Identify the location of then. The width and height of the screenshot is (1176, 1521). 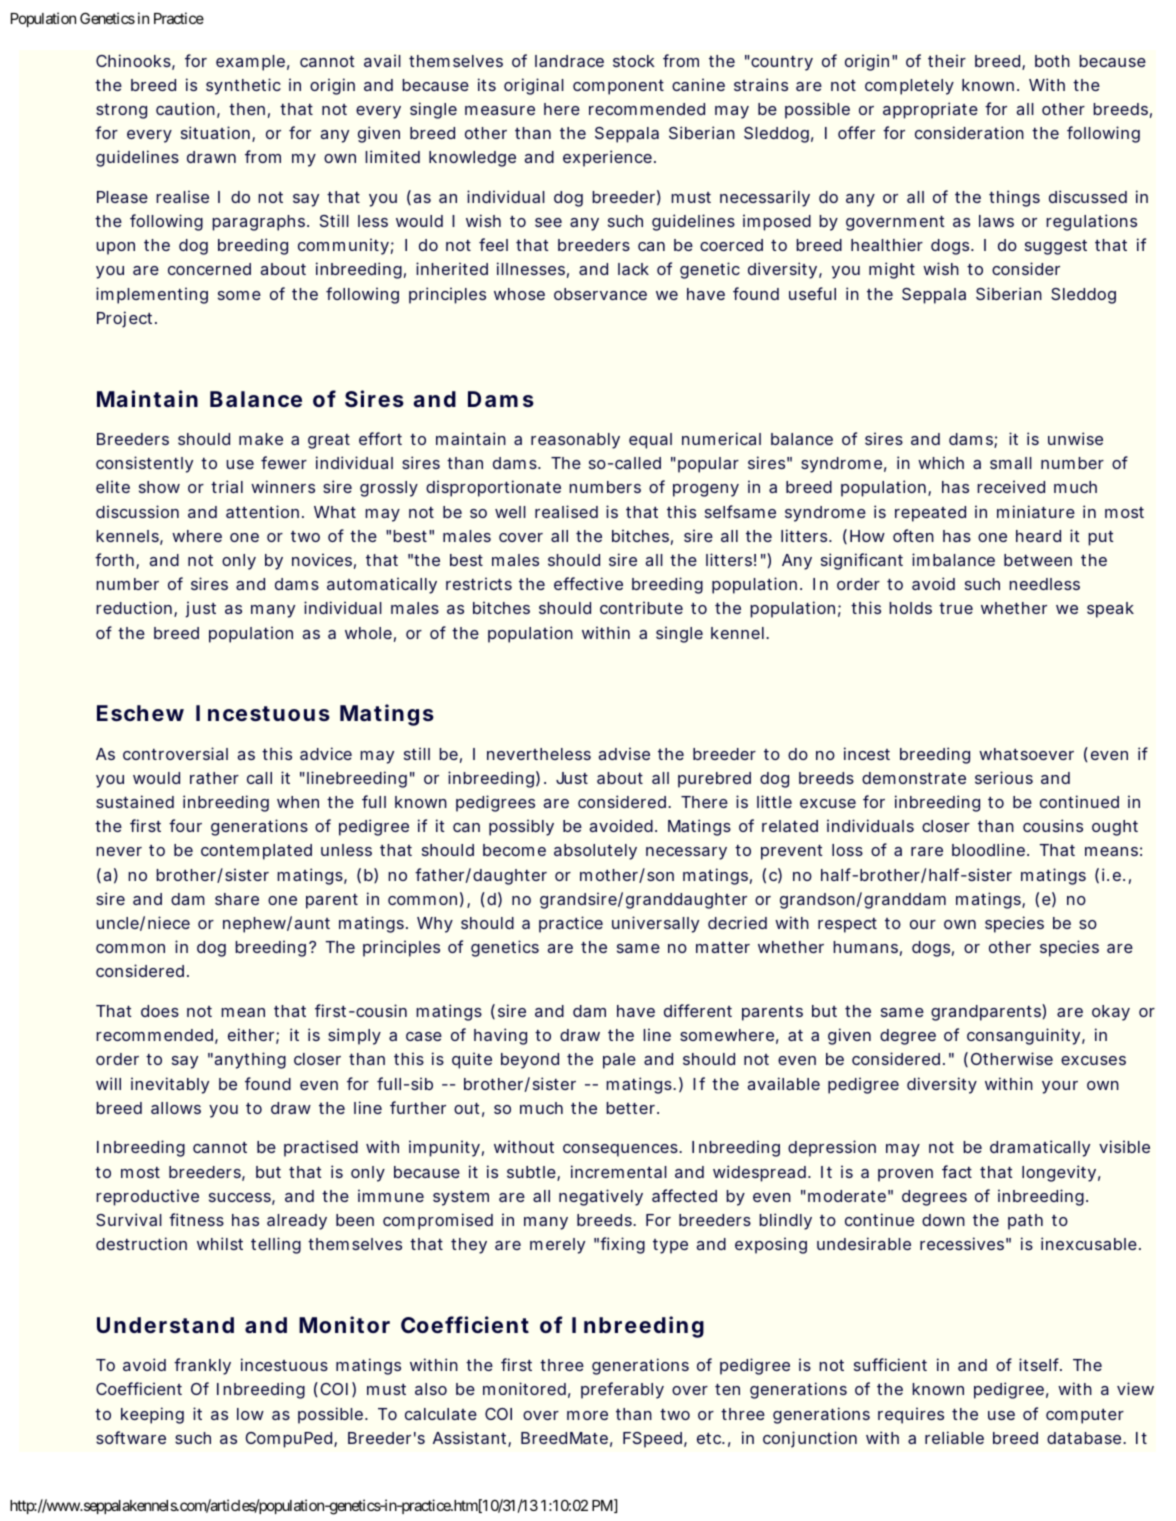
(247, 109).
